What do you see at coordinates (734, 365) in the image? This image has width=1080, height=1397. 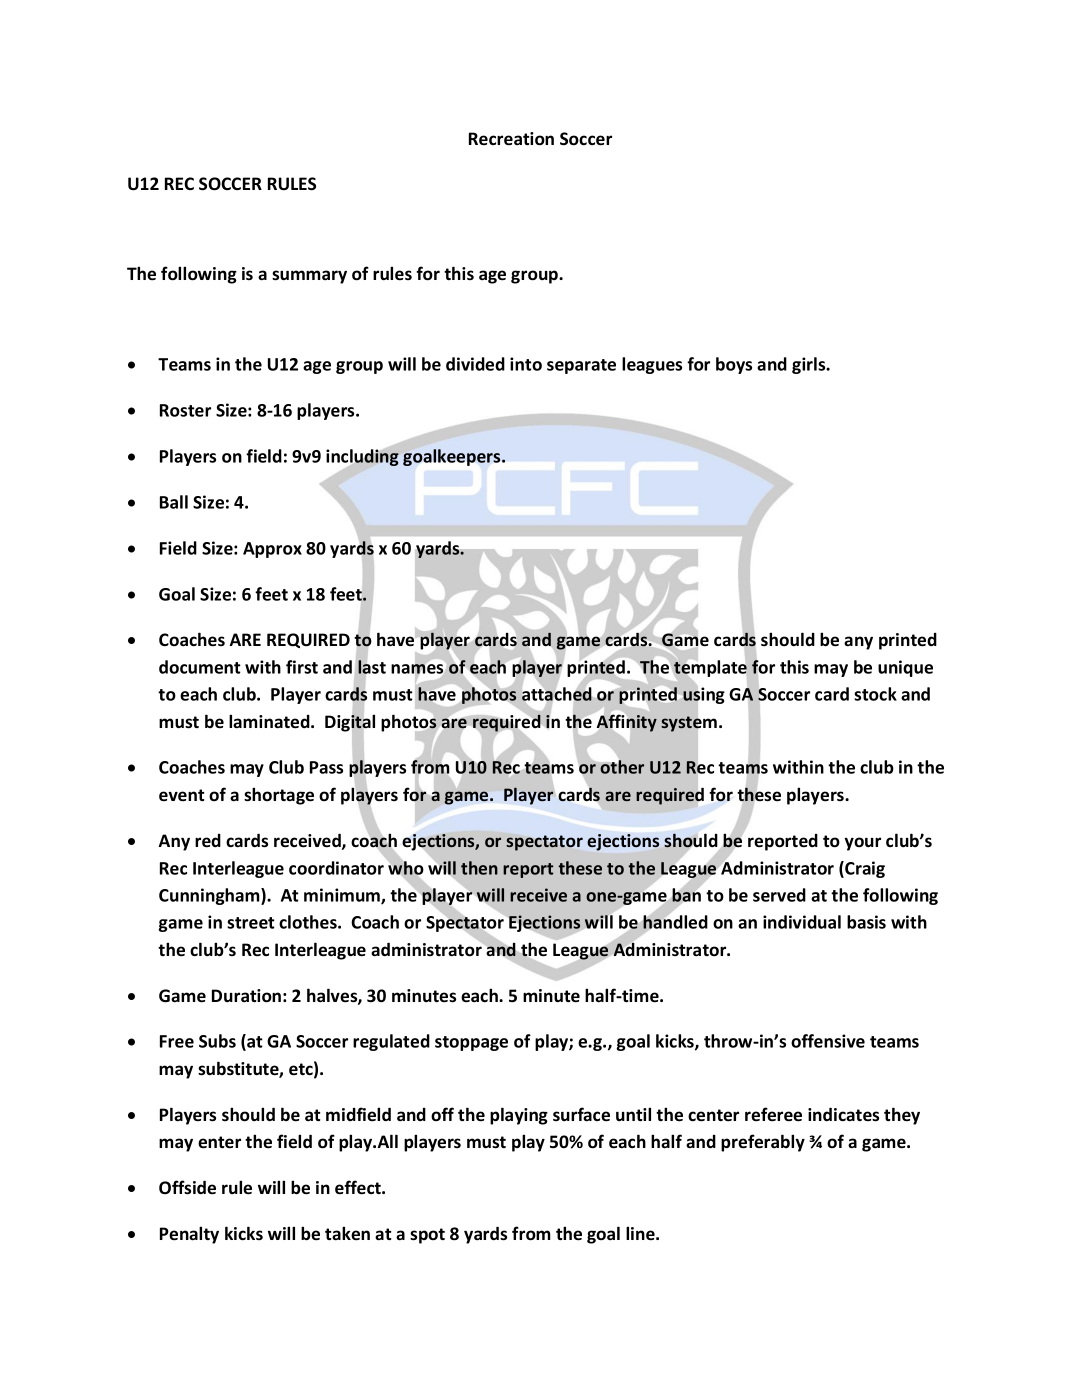 I see `boys` at bounding box center [734, 365].
